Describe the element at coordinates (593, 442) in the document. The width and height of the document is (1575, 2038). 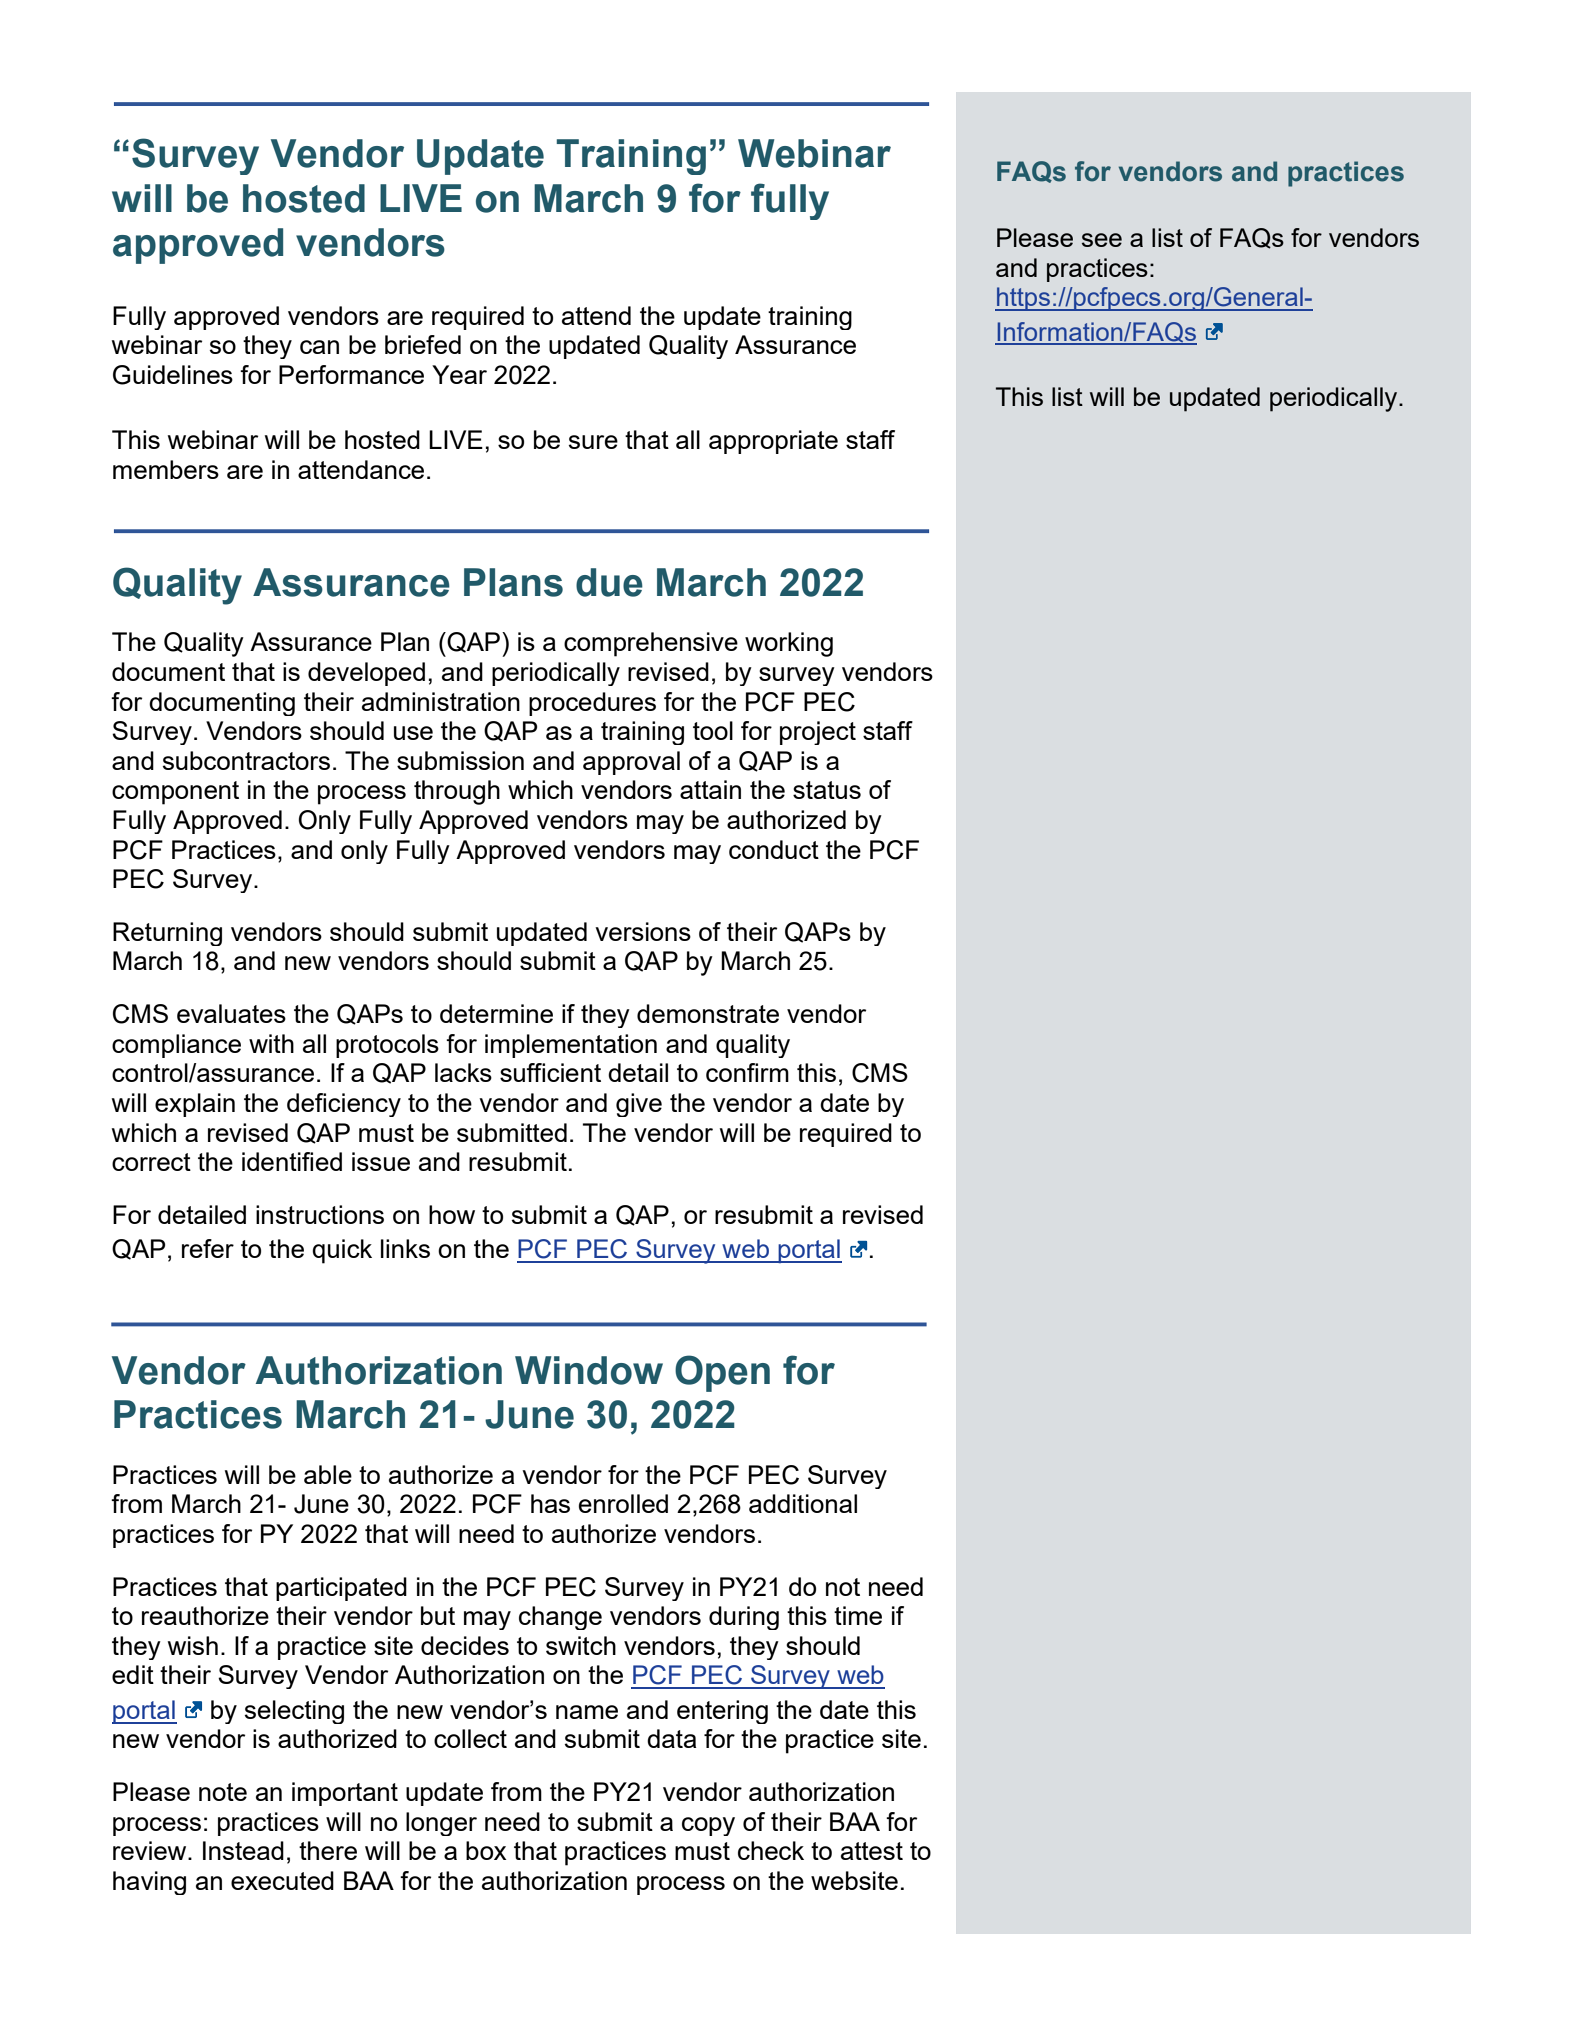
I see `sure` at that location.
